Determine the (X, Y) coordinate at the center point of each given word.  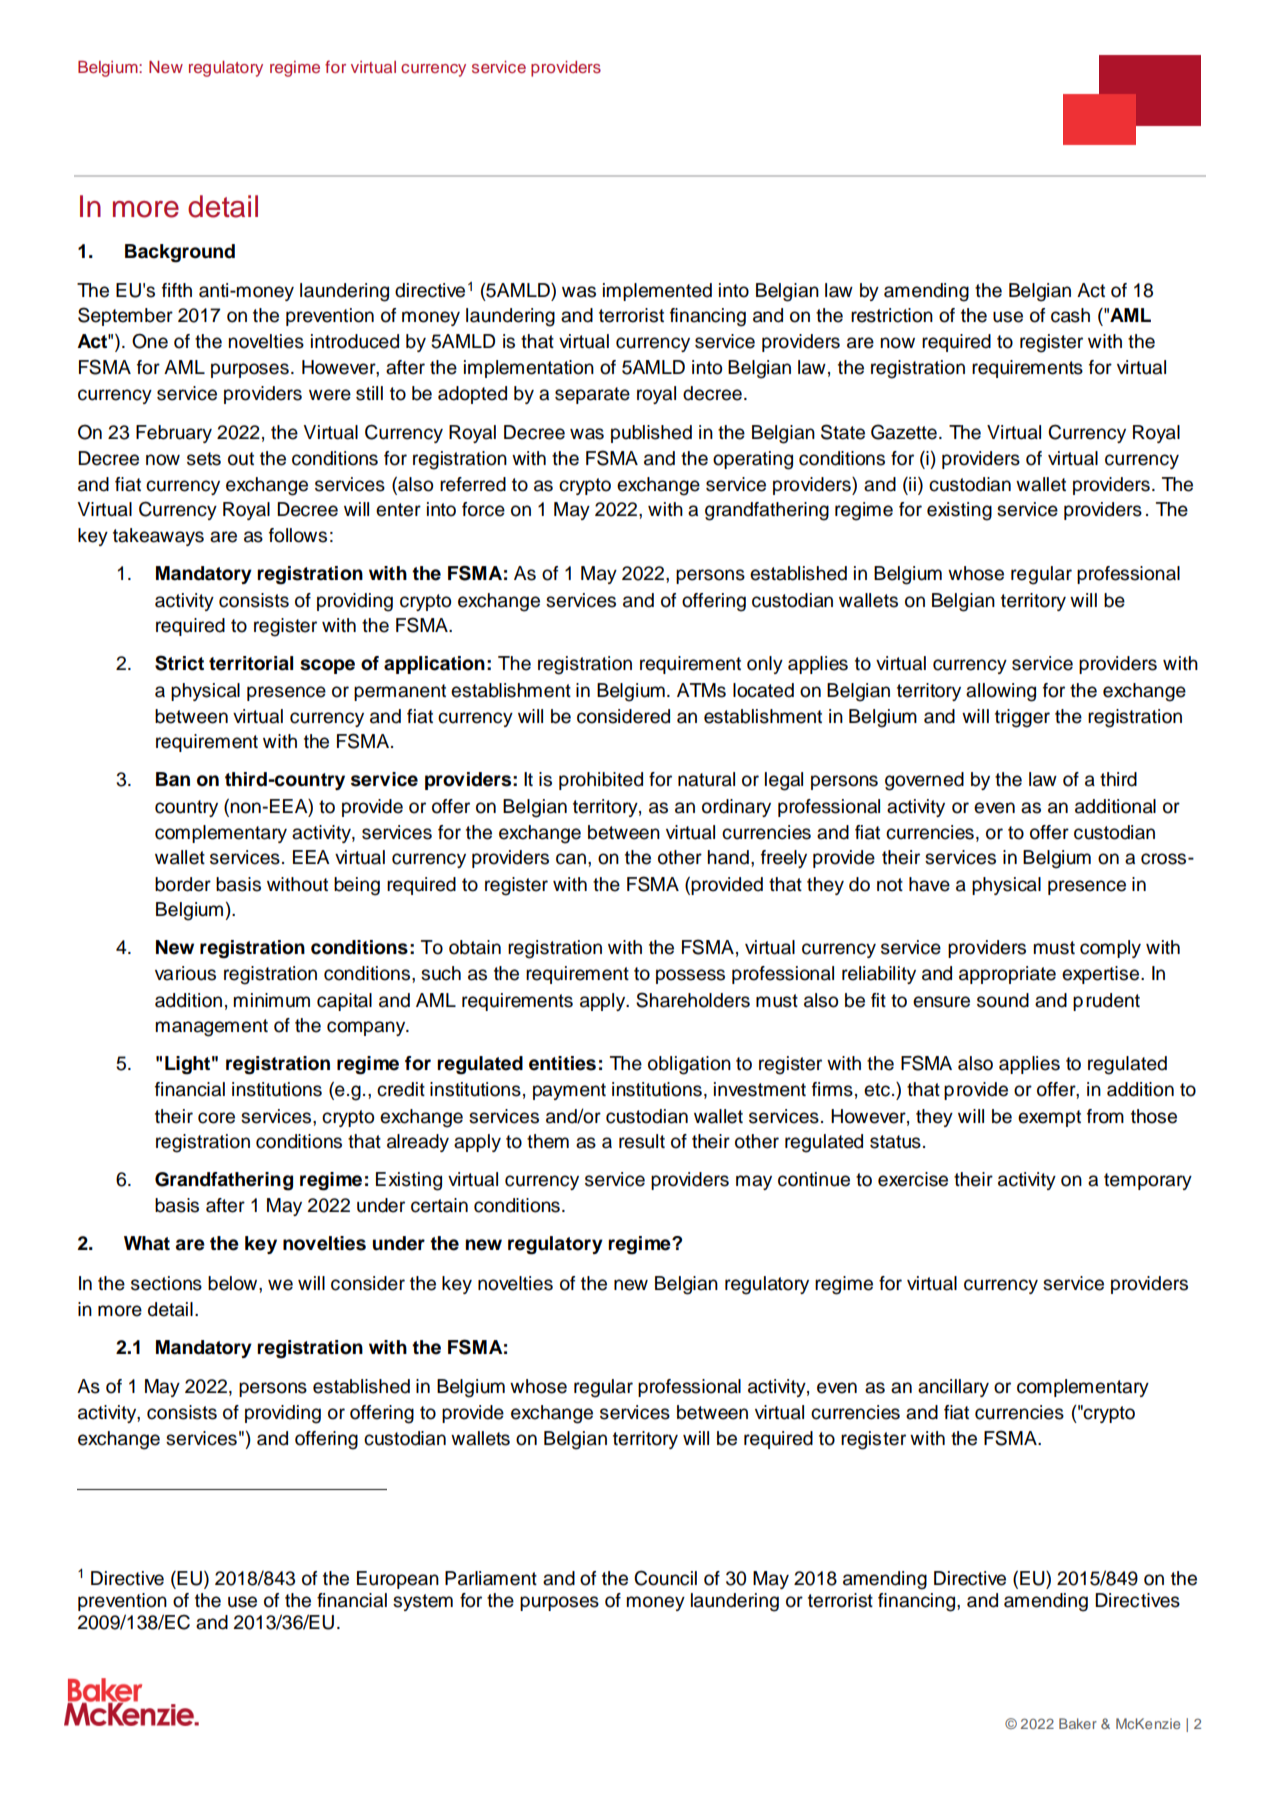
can (571, 859)
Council (665, 1578)
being (357, 886)
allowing (1001, 692)
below (234, 1283)
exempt (1049, 1118)
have (929, 884)
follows (298, 535)
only (765, 665)
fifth (177, 290)
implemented (657, 292)
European (398, 1580)
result (642, 1141)
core (216, 1118)
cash (1070, 315)
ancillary (953, 1388)
